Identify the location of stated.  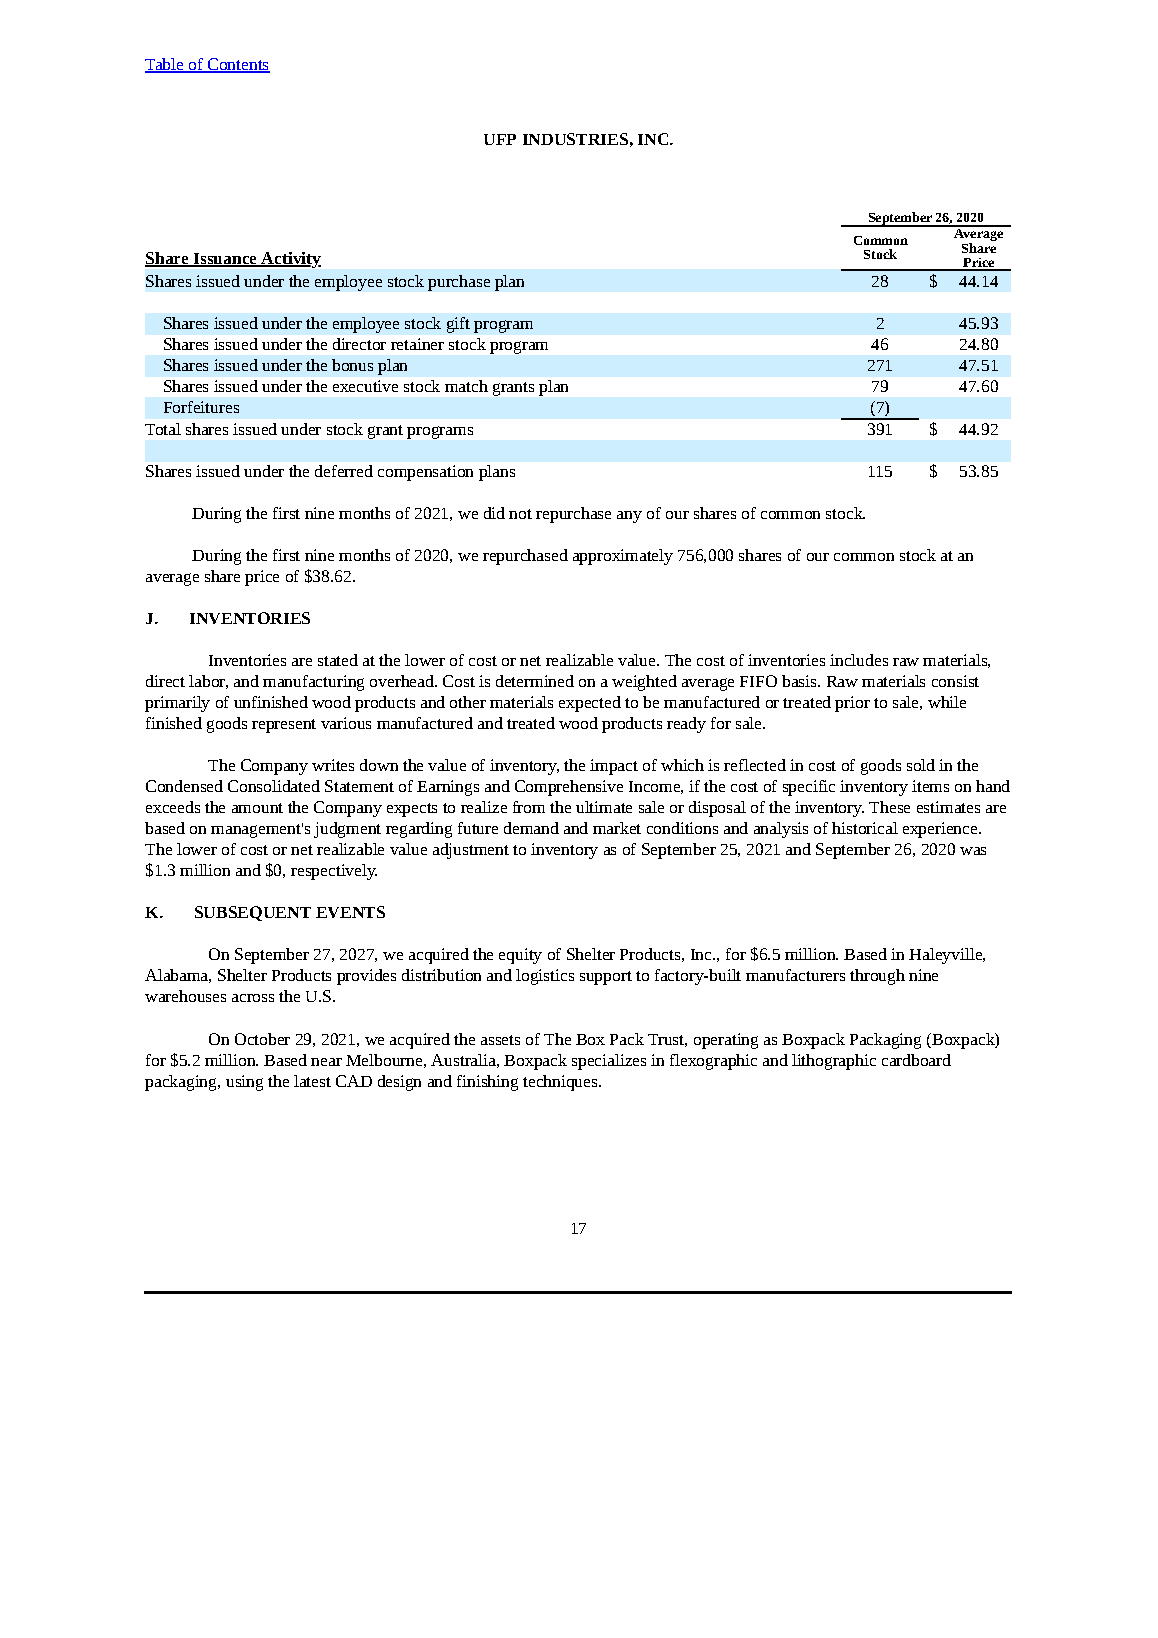
(338, 660).
